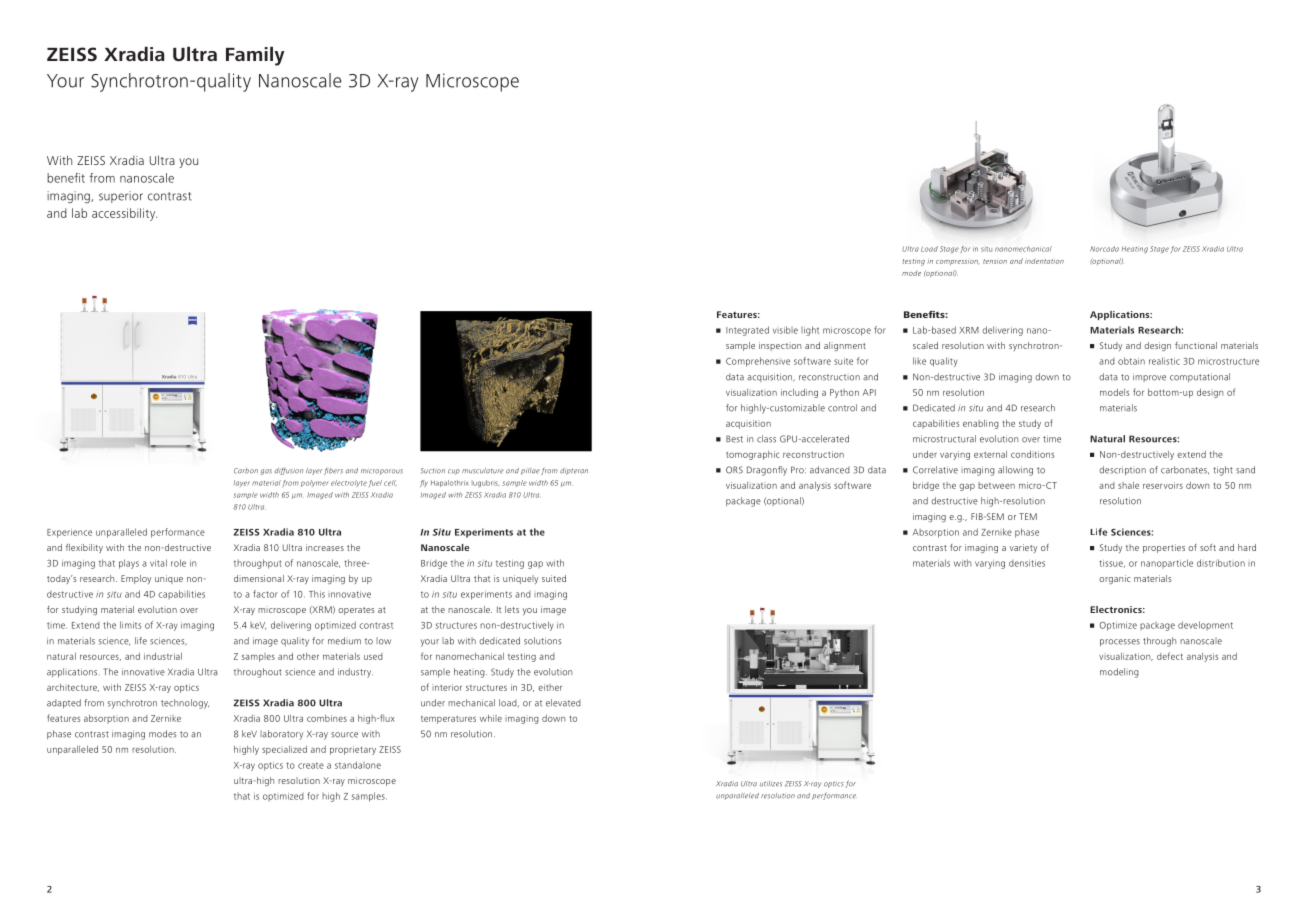  I want to click on superior, so click(121, 197).
